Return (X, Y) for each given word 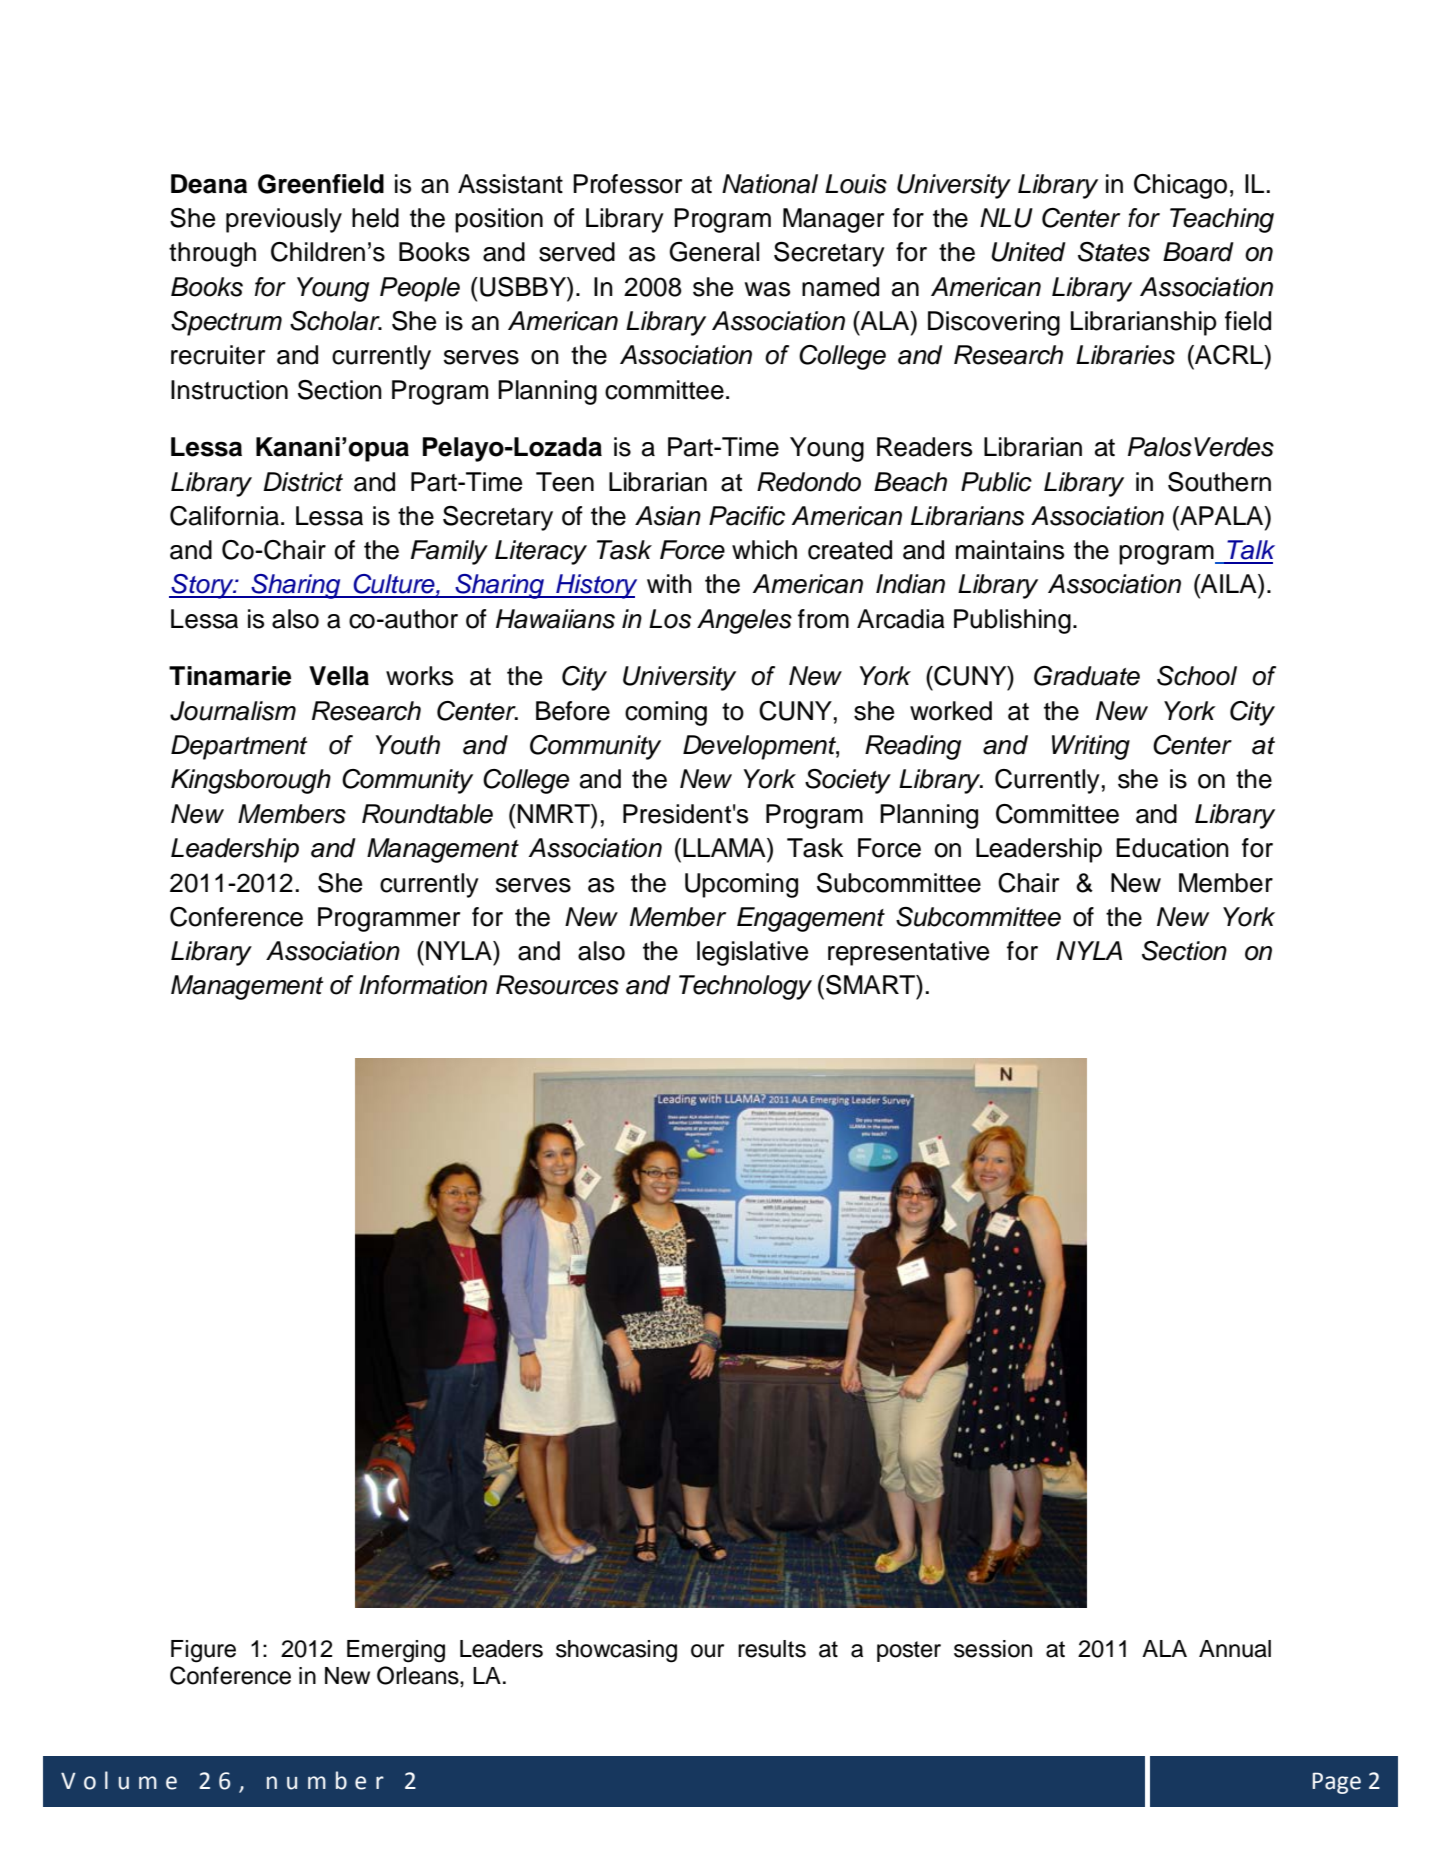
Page (1337, 1783)
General (714, 252)
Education (1172, 848)
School (1197, 676)
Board (1198, 252)
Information (423, 985)
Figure (203, 1651)
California (224, 516)
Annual (1235, 1649)
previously (284, 220)
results (772, 1649)
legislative (752, 953)
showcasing (616, 1651)
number (325, 1780)
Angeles (744, 621)
